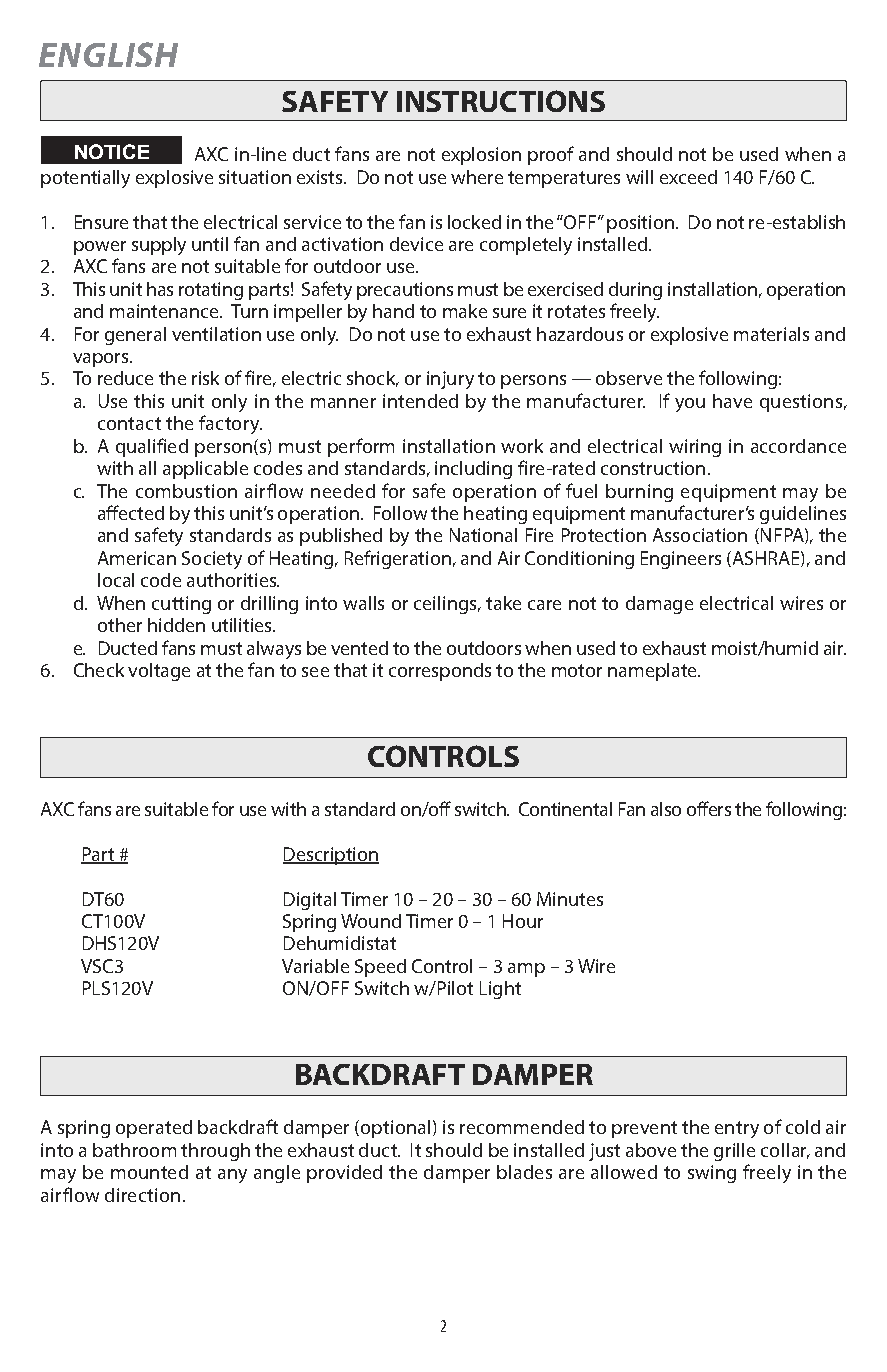  I want to click on ENGLISH, so click(108, 54).
